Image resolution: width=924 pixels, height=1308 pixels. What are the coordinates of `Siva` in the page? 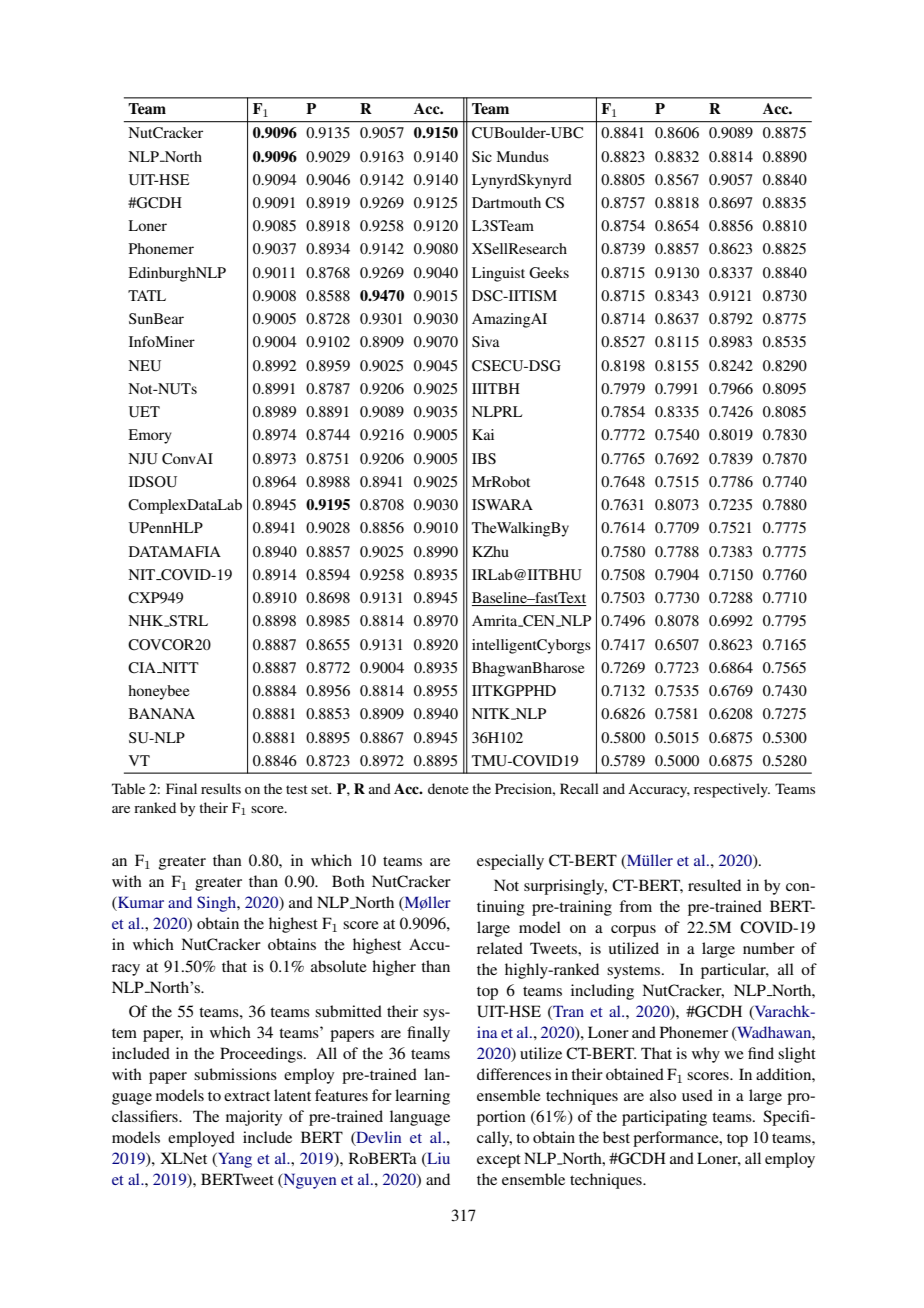 It's located at (486, 341).
